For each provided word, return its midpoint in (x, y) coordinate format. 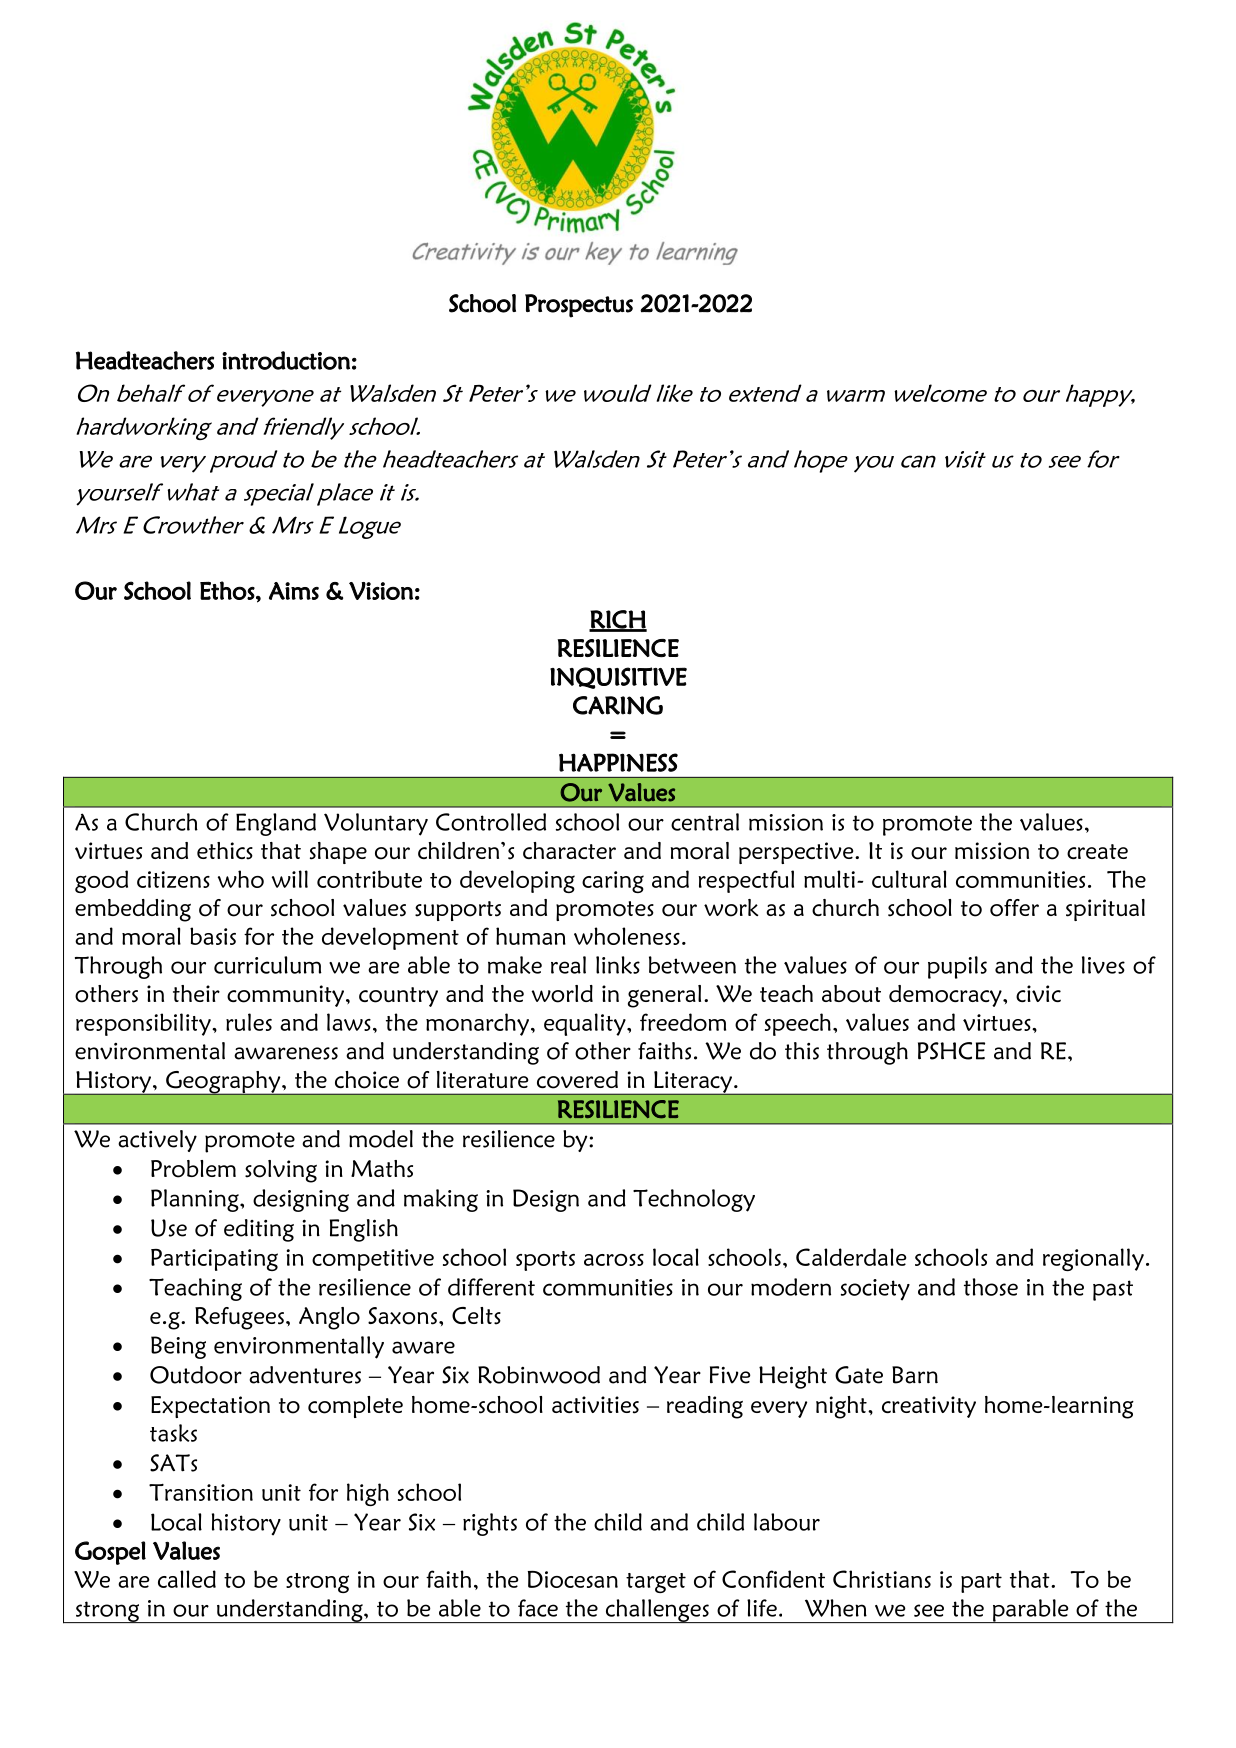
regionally (1093, 1259)
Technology (694, 1200)
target (656, 1583)
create (1097, 851)
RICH (618, 620)
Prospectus (579, 306)
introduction (286, 360)
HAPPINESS (618, 762)
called (187, 1579)
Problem (193, 1169)
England (276, 824)
